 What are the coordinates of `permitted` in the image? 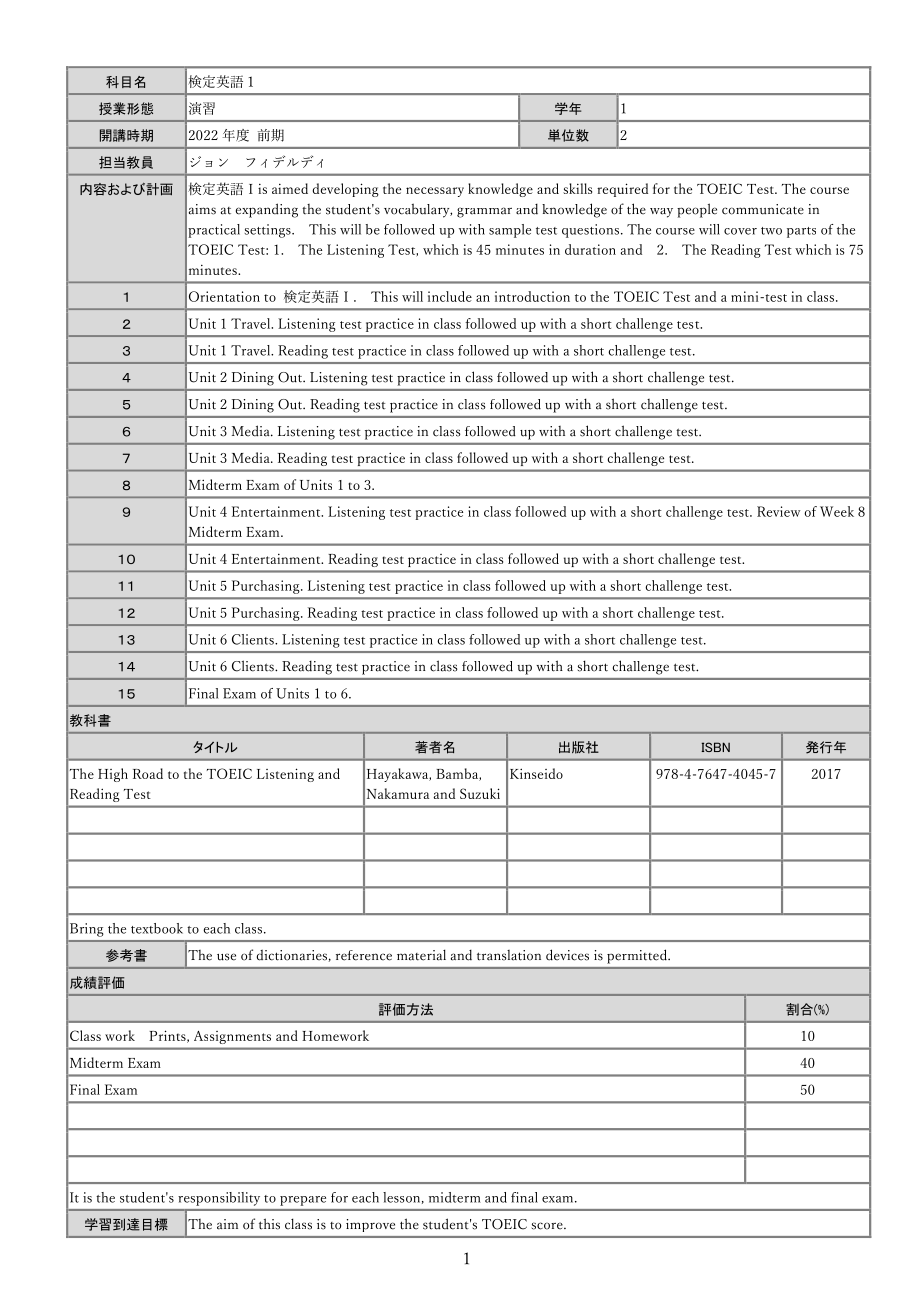 It's located at (638, 956).
